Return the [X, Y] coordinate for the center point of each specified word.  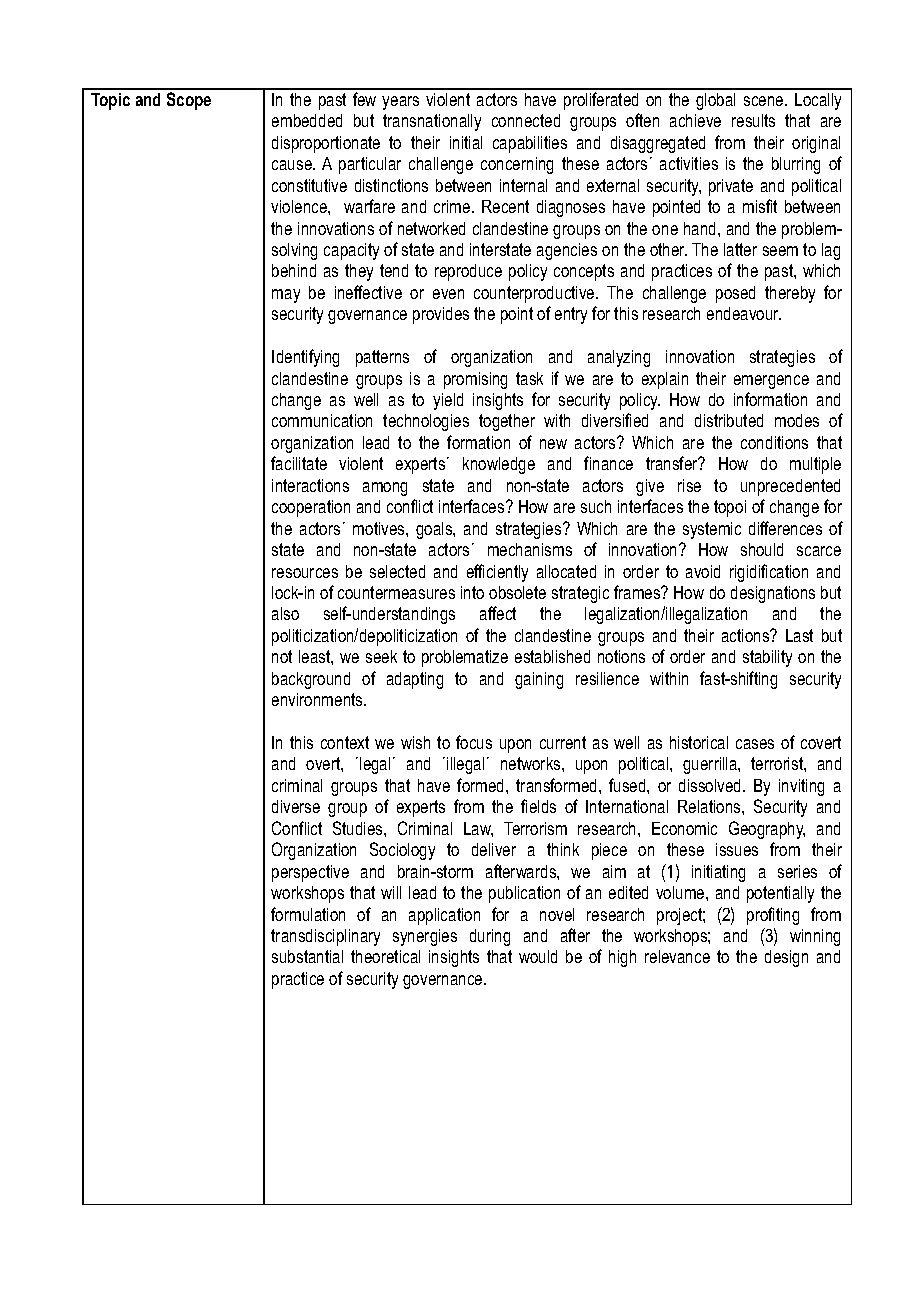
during [490, 937]
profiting [773, 916]
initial [466, 142]
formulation [308, 914]
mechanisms [530, 549]
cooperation [311, 508]
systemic [712, 530]
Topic [110, 101]
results [753, 120]
